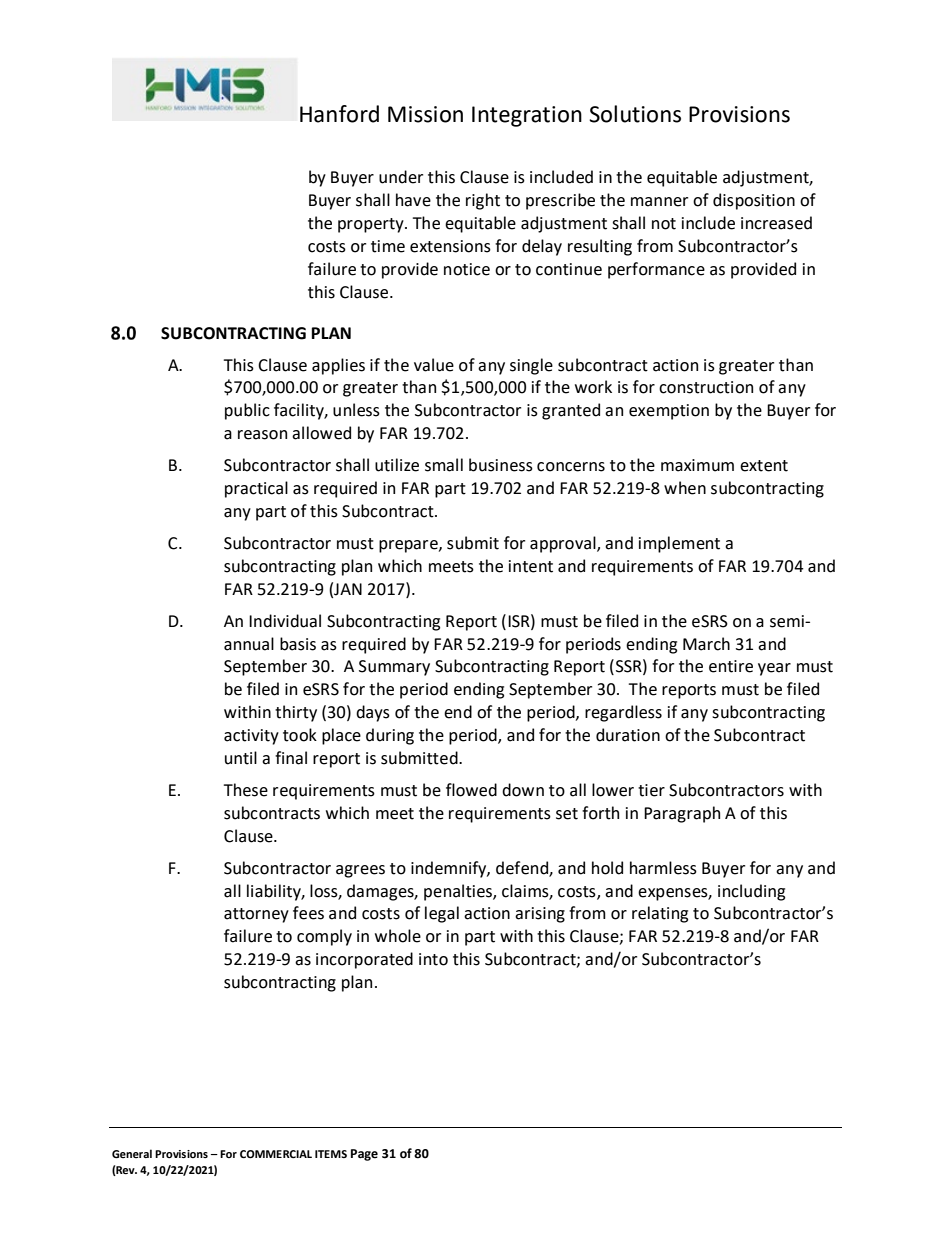  Describe the element at coordinates (706, 644) in the document. I see `March` at that location.
